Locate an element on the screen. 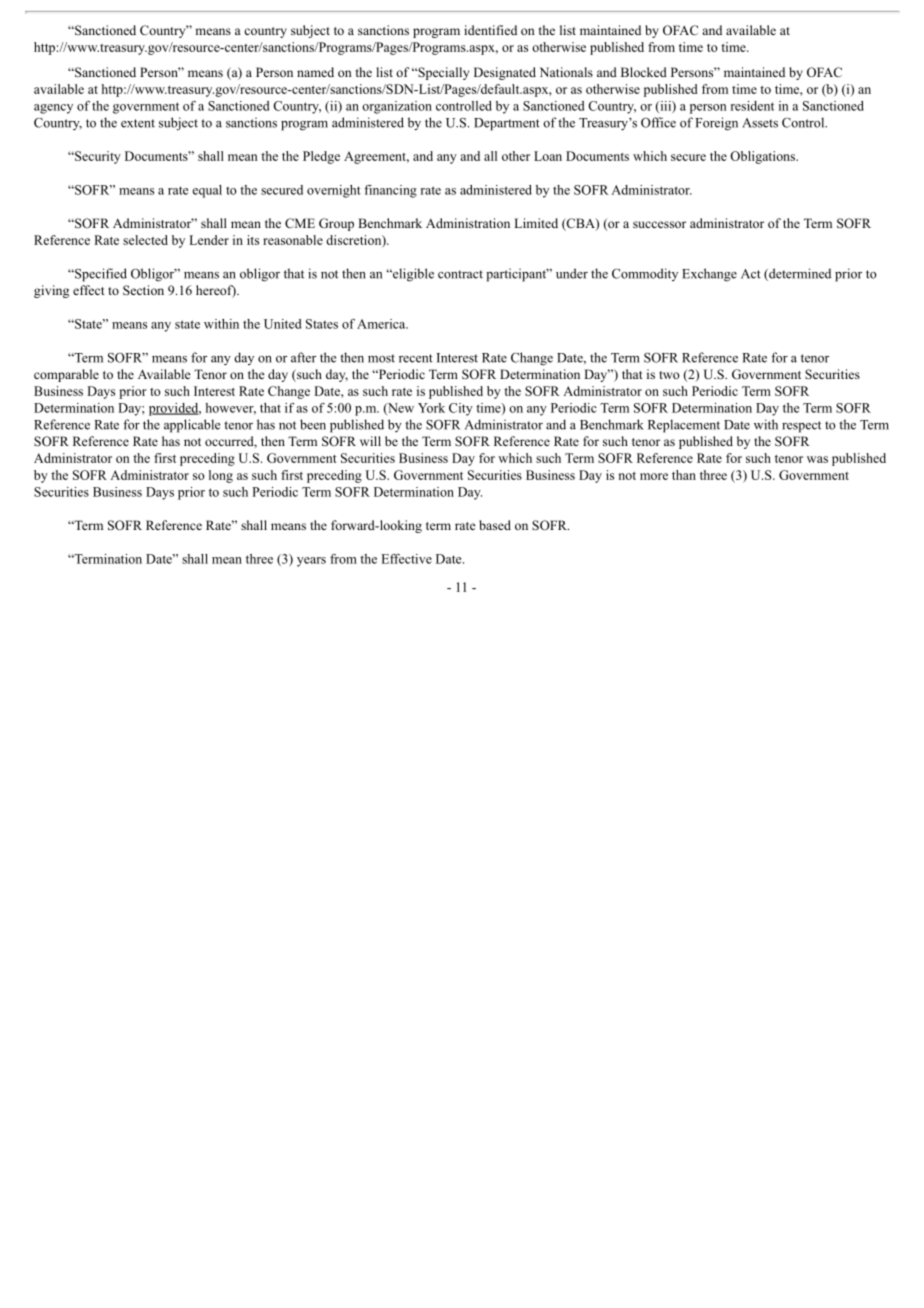  two is located at coordinates (669, 375).
